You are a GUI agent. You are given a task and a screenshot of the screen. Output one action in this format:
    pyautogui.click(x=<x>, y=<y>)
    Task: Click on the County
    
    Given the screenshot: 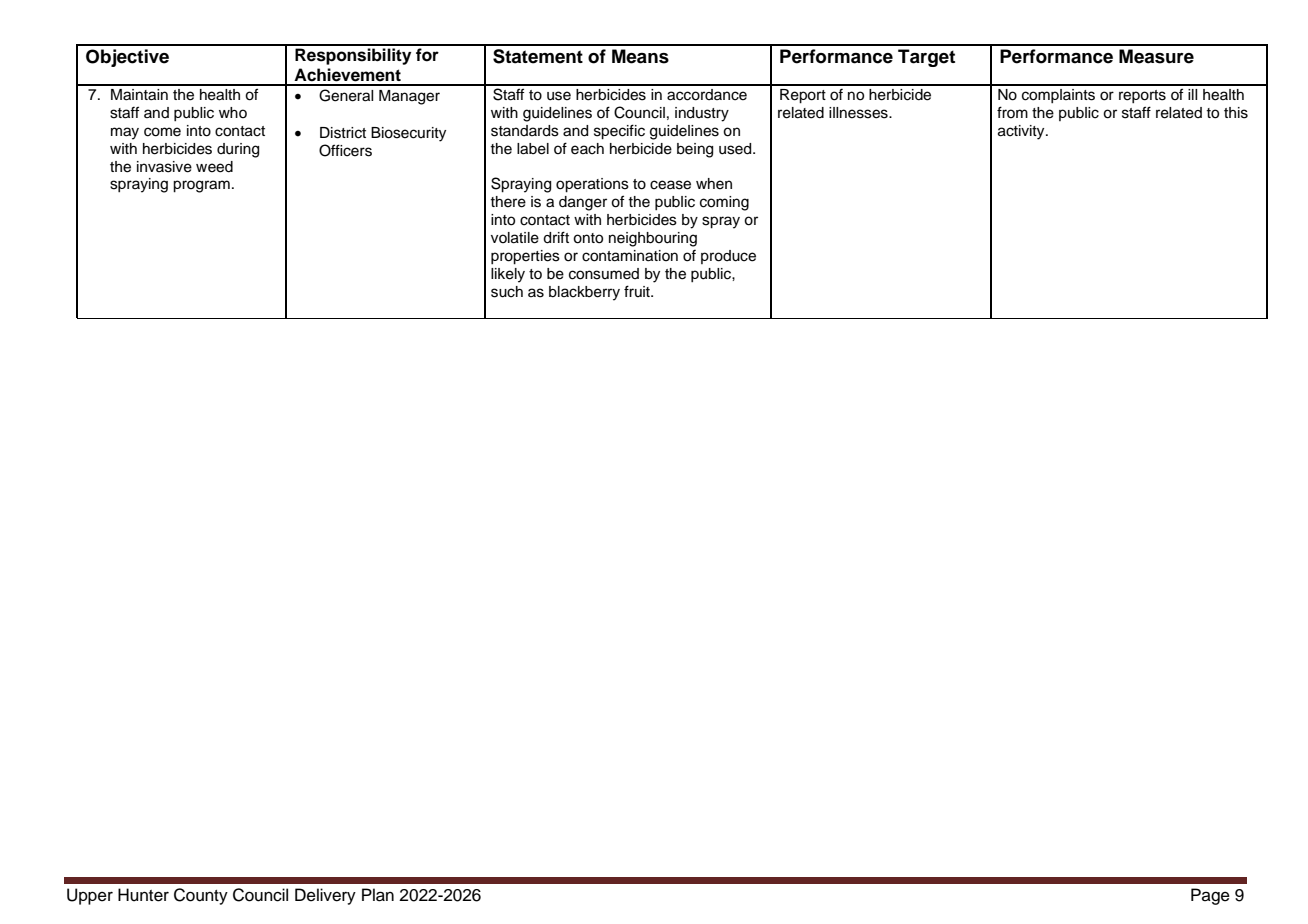 What is the action you would take?
    pyautogui.click(x=201, y=896)
